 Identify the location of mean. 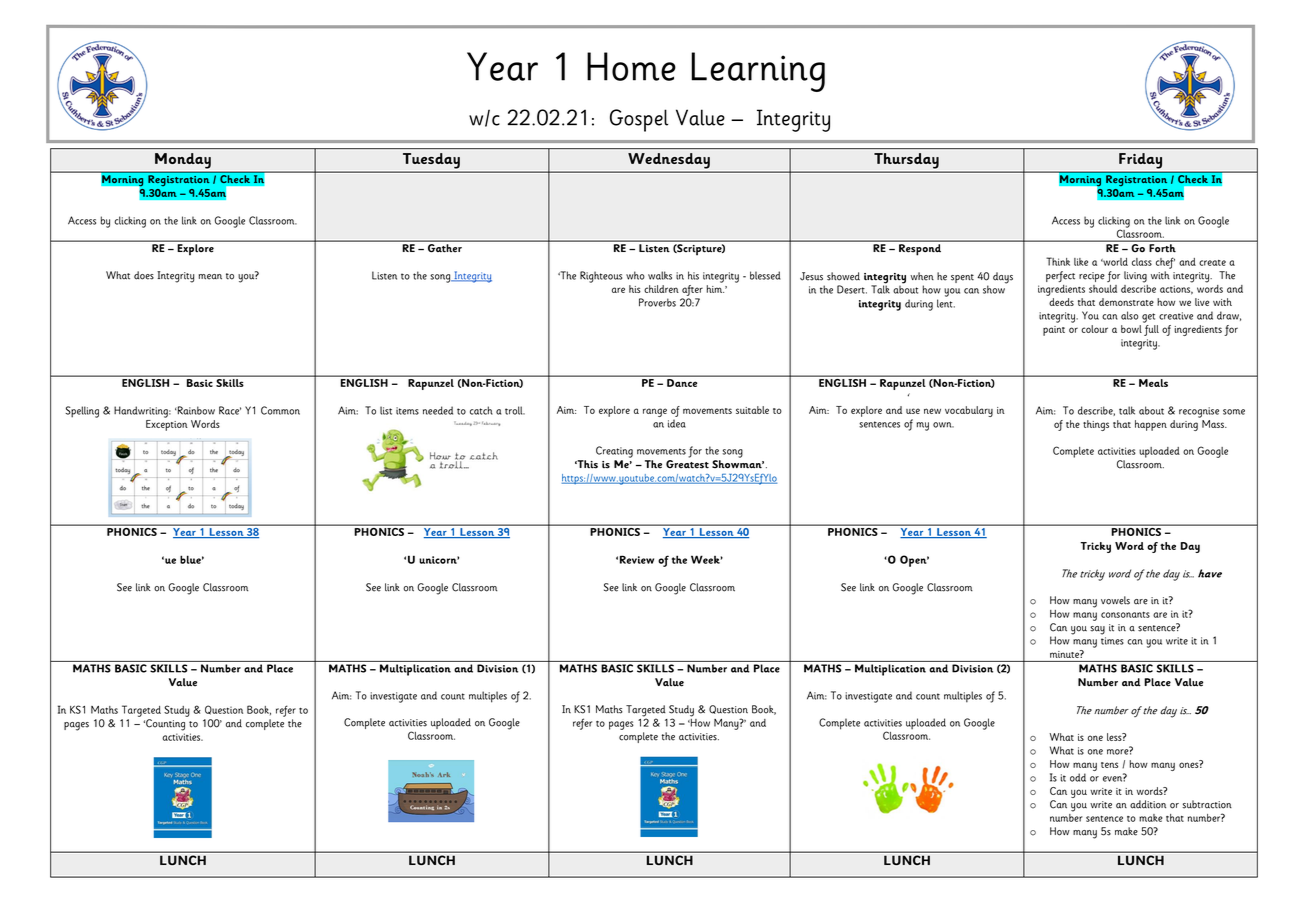
(210, 277).
